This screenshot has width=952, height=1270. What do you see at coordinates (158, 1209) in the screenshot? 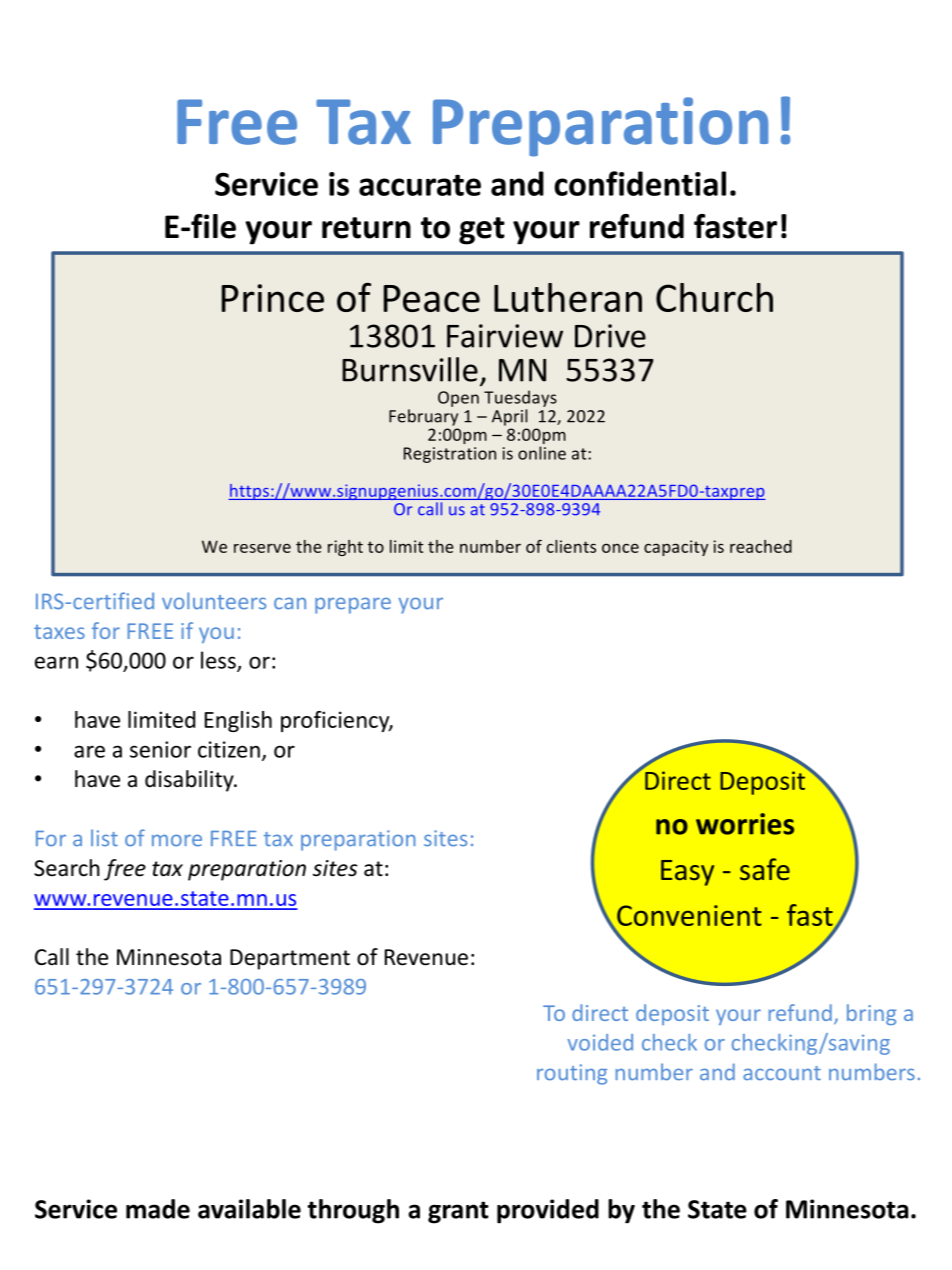
I see `made` at bounding box center [158, 1209].
